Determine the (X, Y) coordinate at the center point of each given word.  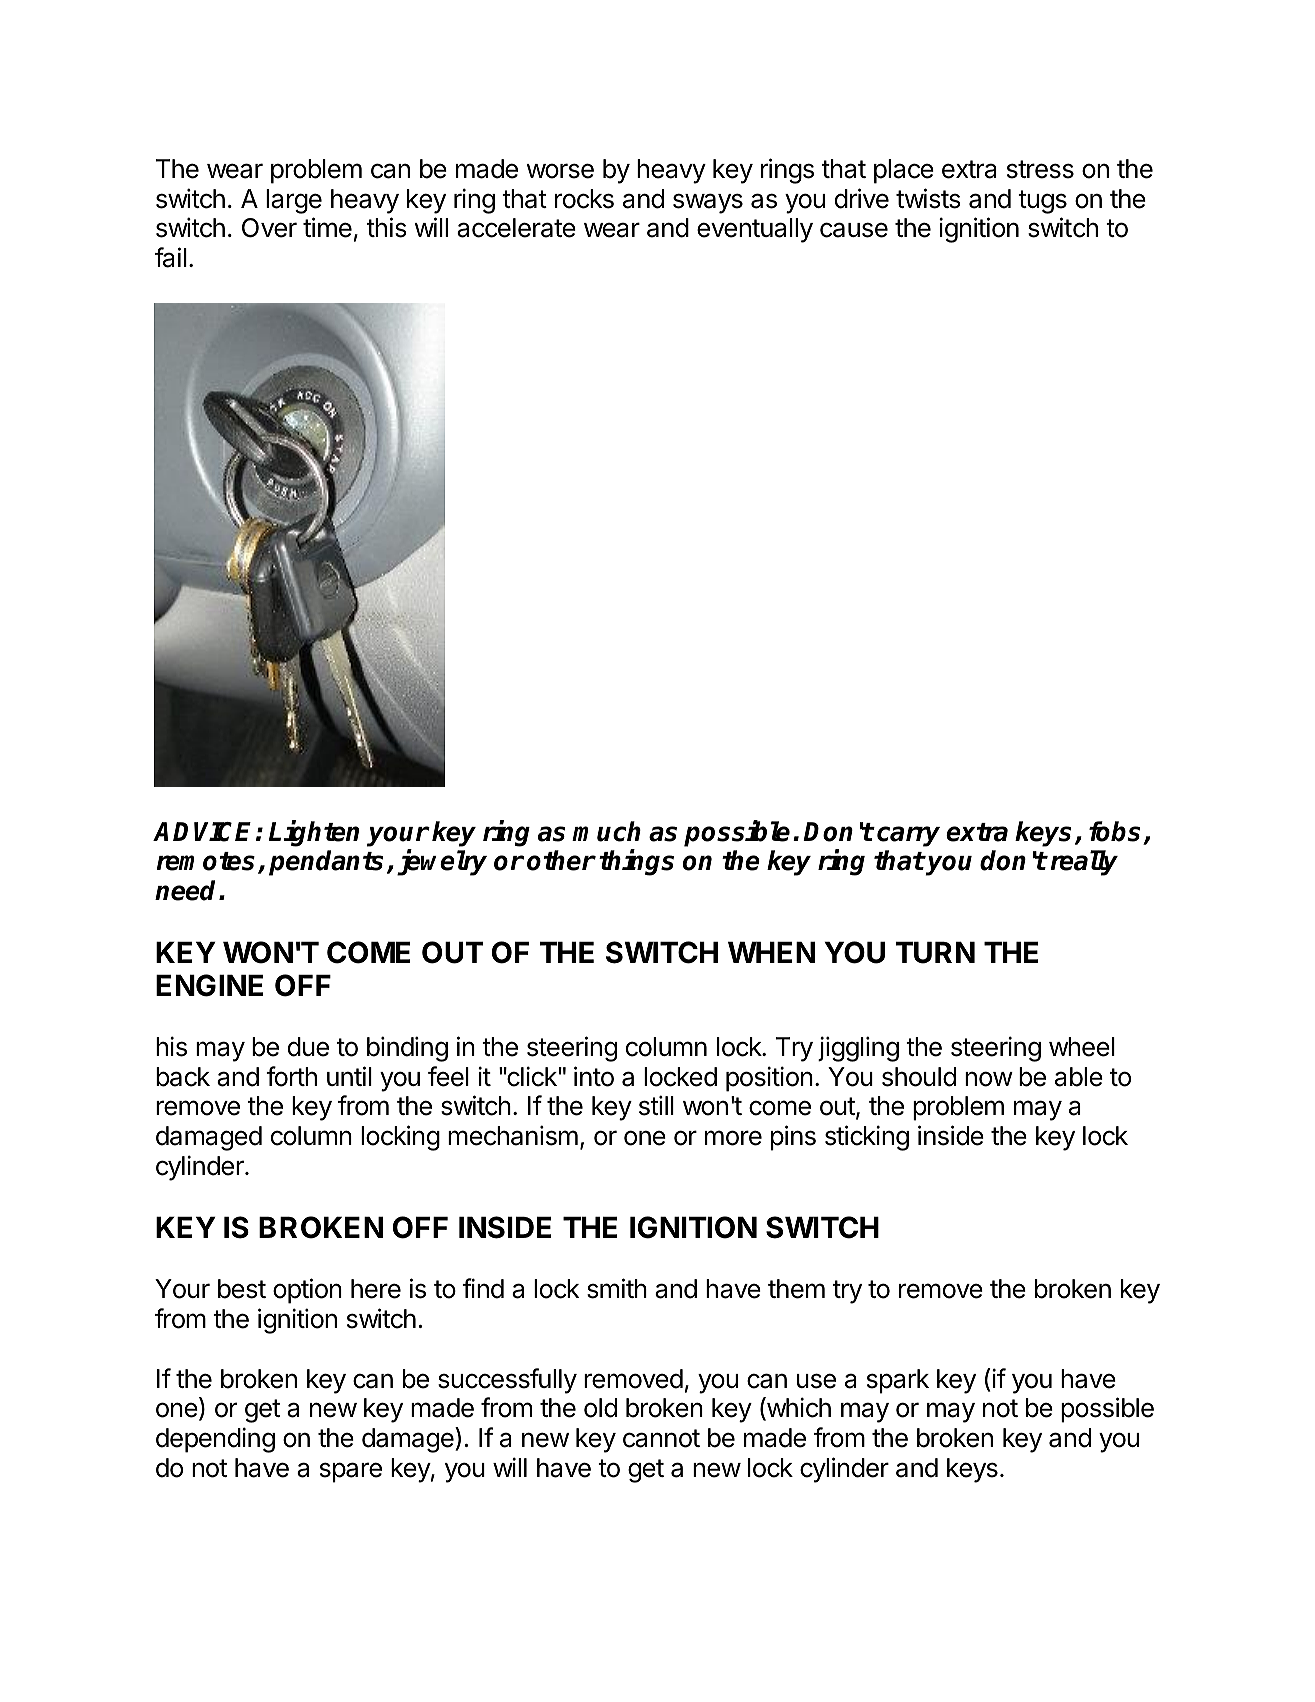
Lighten (314, 833)
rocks (584, 199)
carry (908, 836)
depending (215, 1440)
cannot (661, 1438)
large (294, 201)
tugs (1042, 202)
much (606, 831)
